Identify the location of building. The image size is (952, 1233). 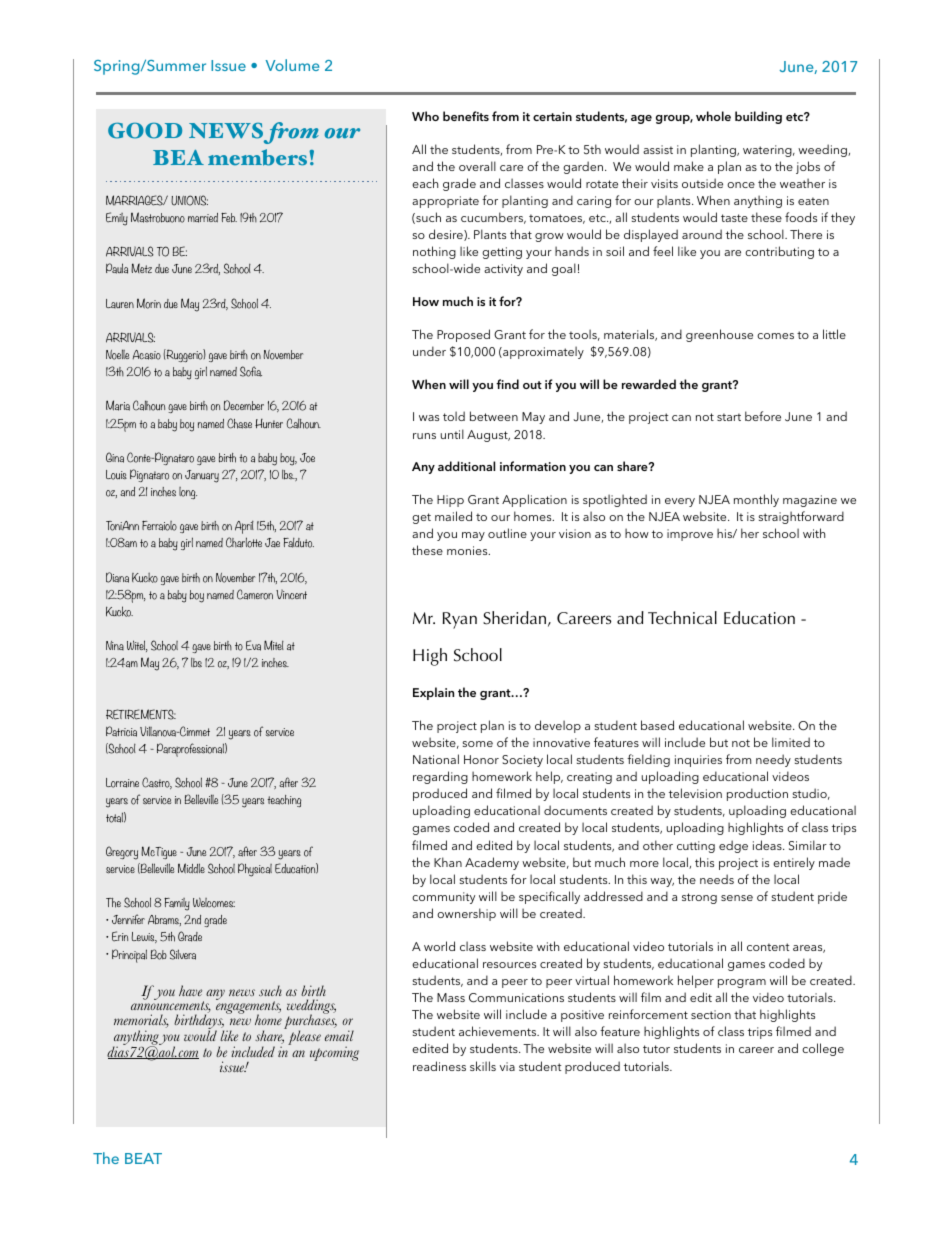
(758, 117).
